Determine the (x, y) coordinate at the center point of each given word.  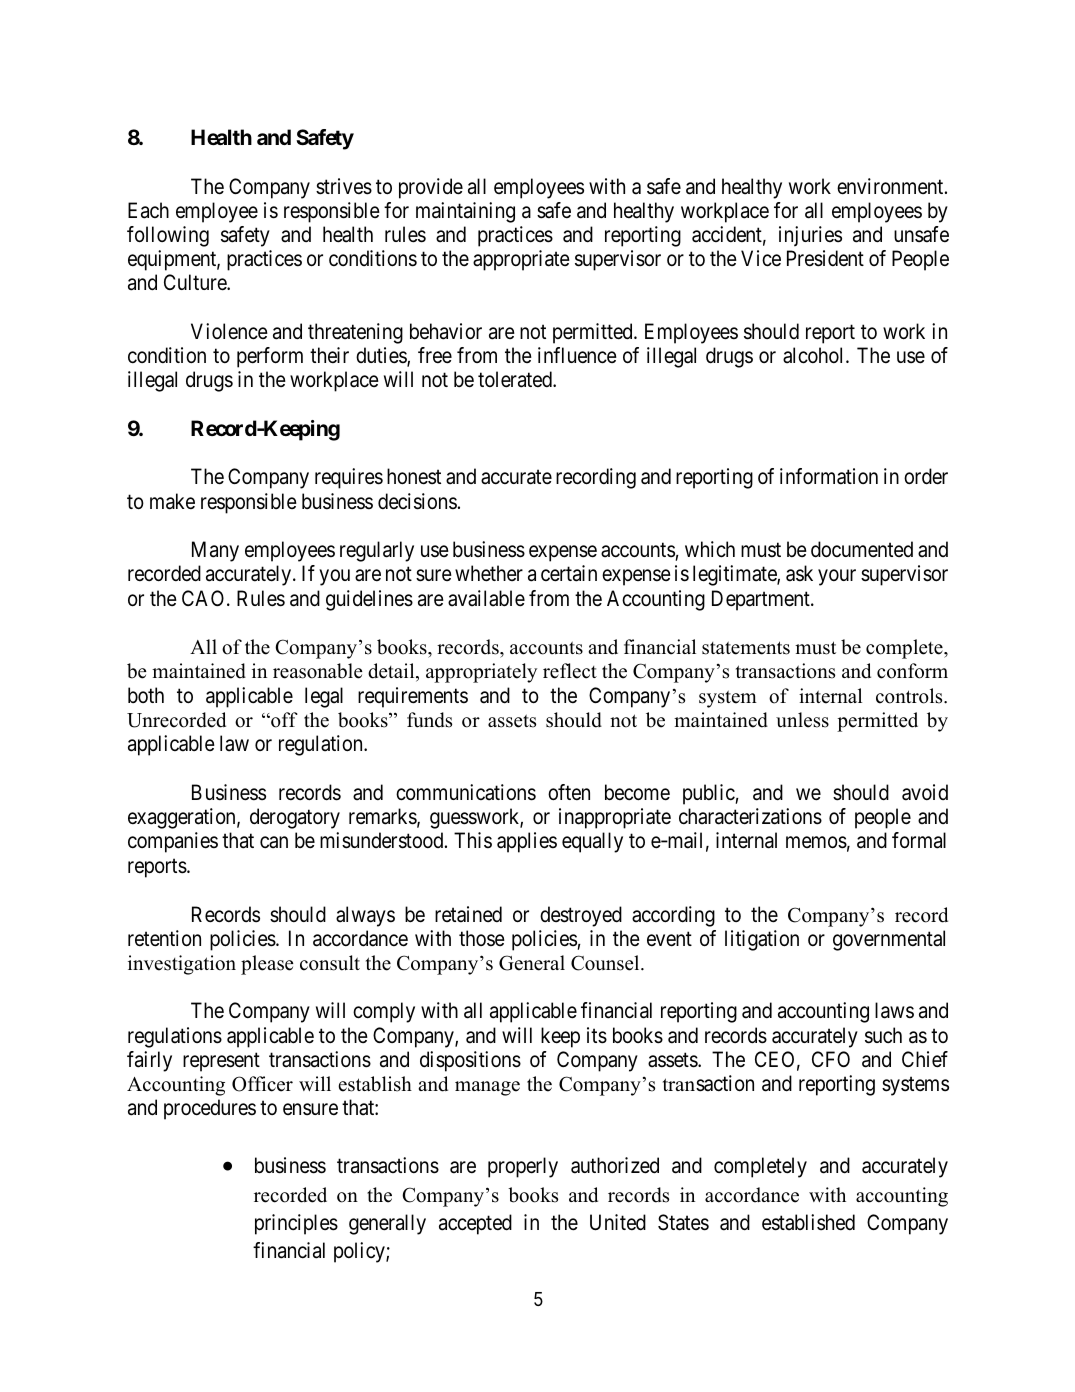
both (146, 695)
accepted (475, 1224)
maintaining (465, 212)
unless (802, 720)
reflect (570, 671)
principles (296, 1224)
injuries (810, 236)
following (168, 236)
